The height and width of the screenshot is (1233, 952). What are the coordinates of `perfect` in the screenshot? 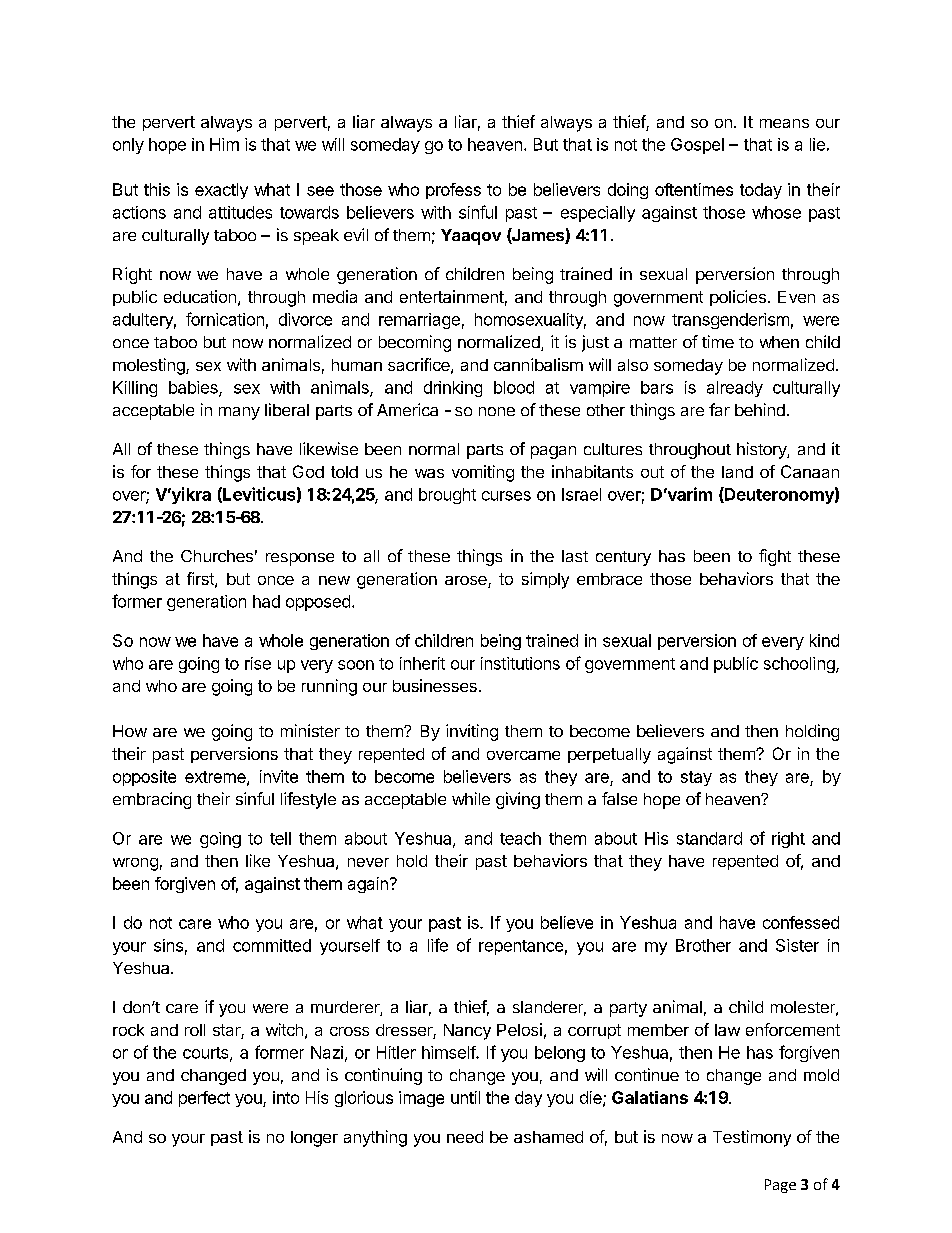 It's located at (204, 1099).
